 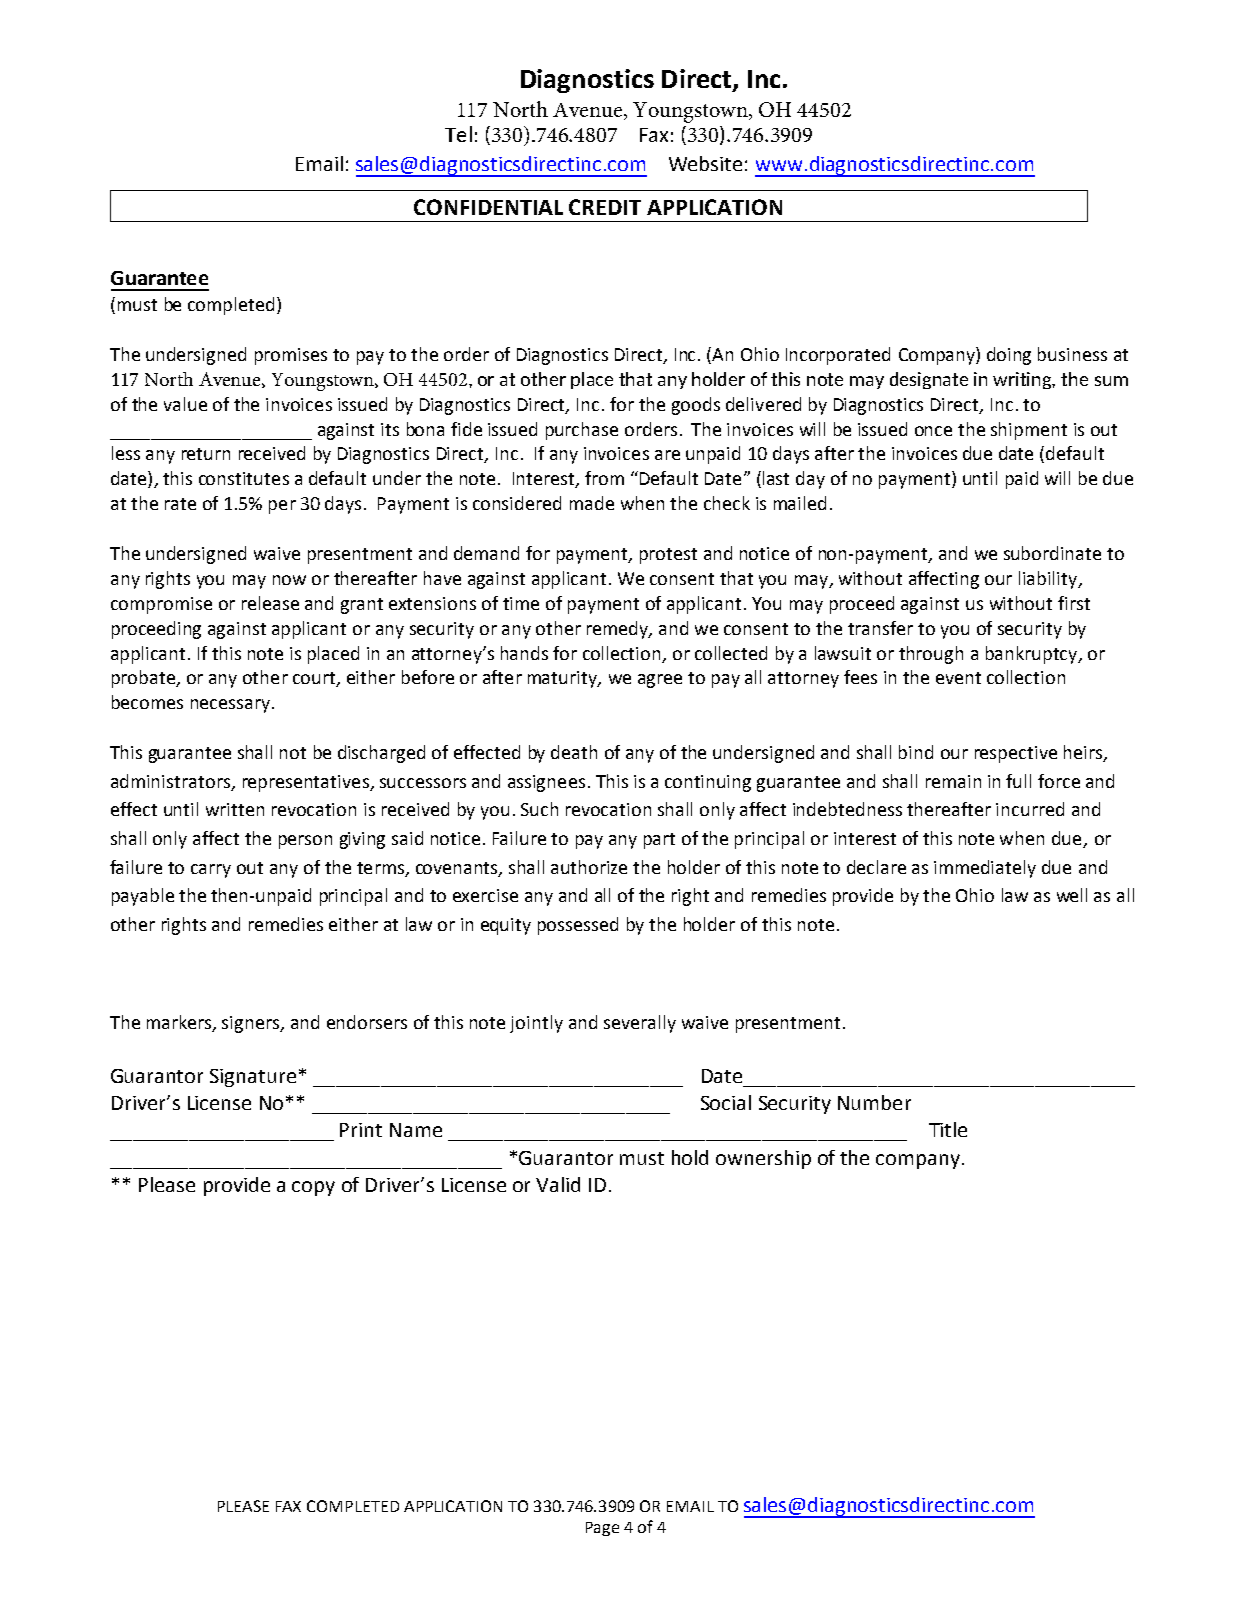 I want to click on promises, so click(x=291, y=356).
